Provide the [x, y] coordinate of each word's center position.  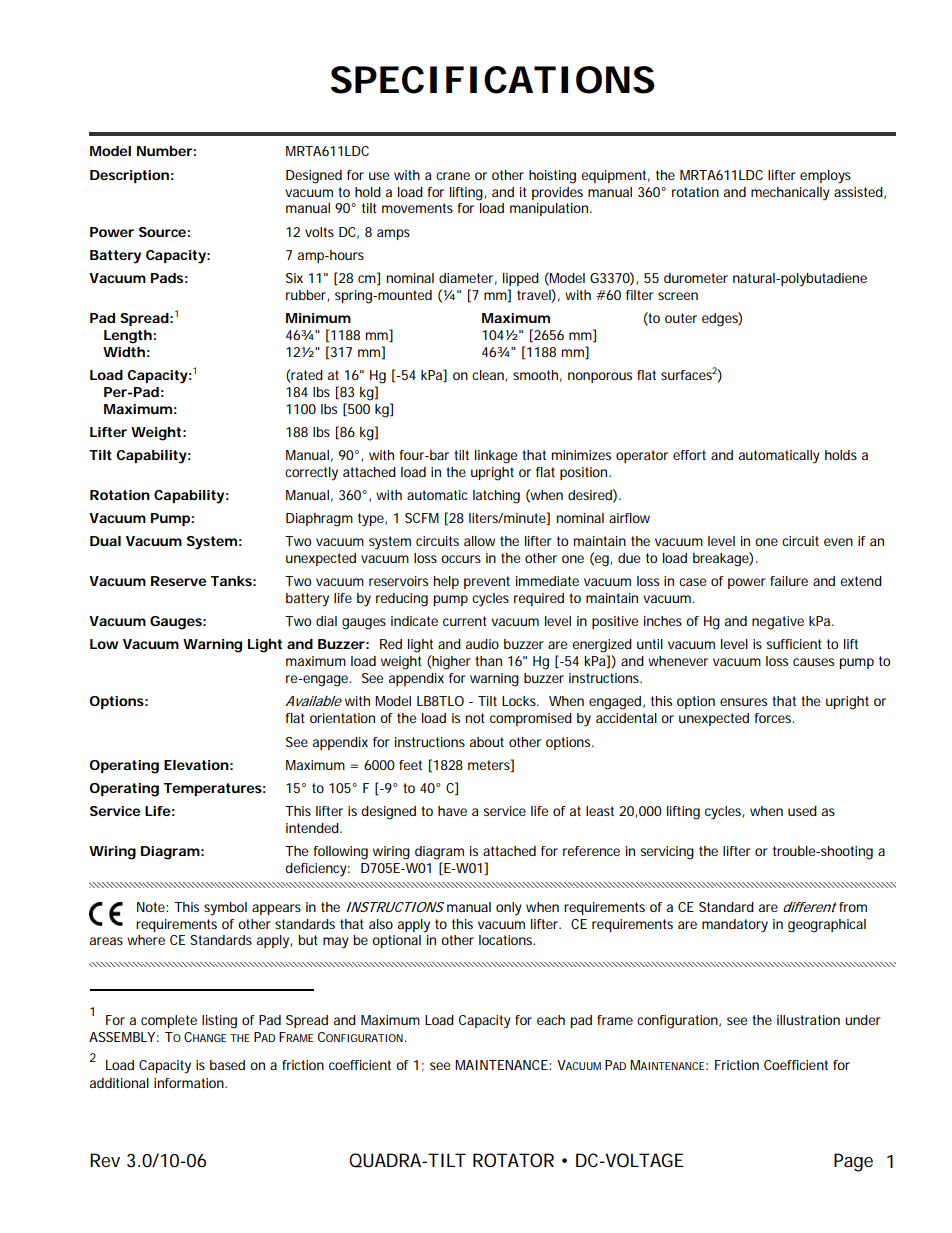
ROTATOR [513, 1160]
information [190, 1083]
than [488, 661]
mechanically [790, 194]
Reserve [178, 581]
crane [453, 176]
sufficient [794, 644]
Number [165, 151]
